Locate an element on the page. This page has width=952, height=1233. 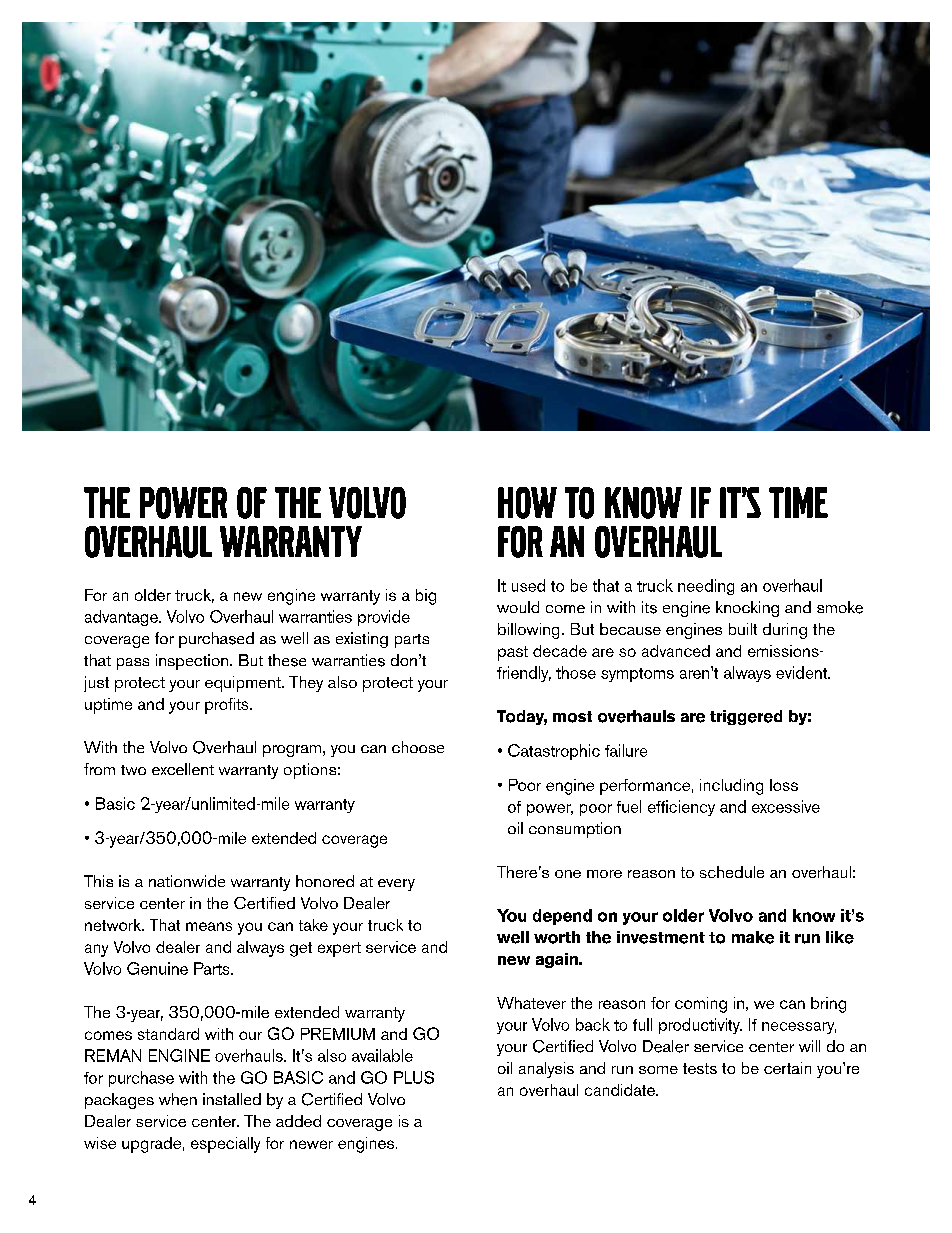
inspection is located at coordinates (192, 662).
